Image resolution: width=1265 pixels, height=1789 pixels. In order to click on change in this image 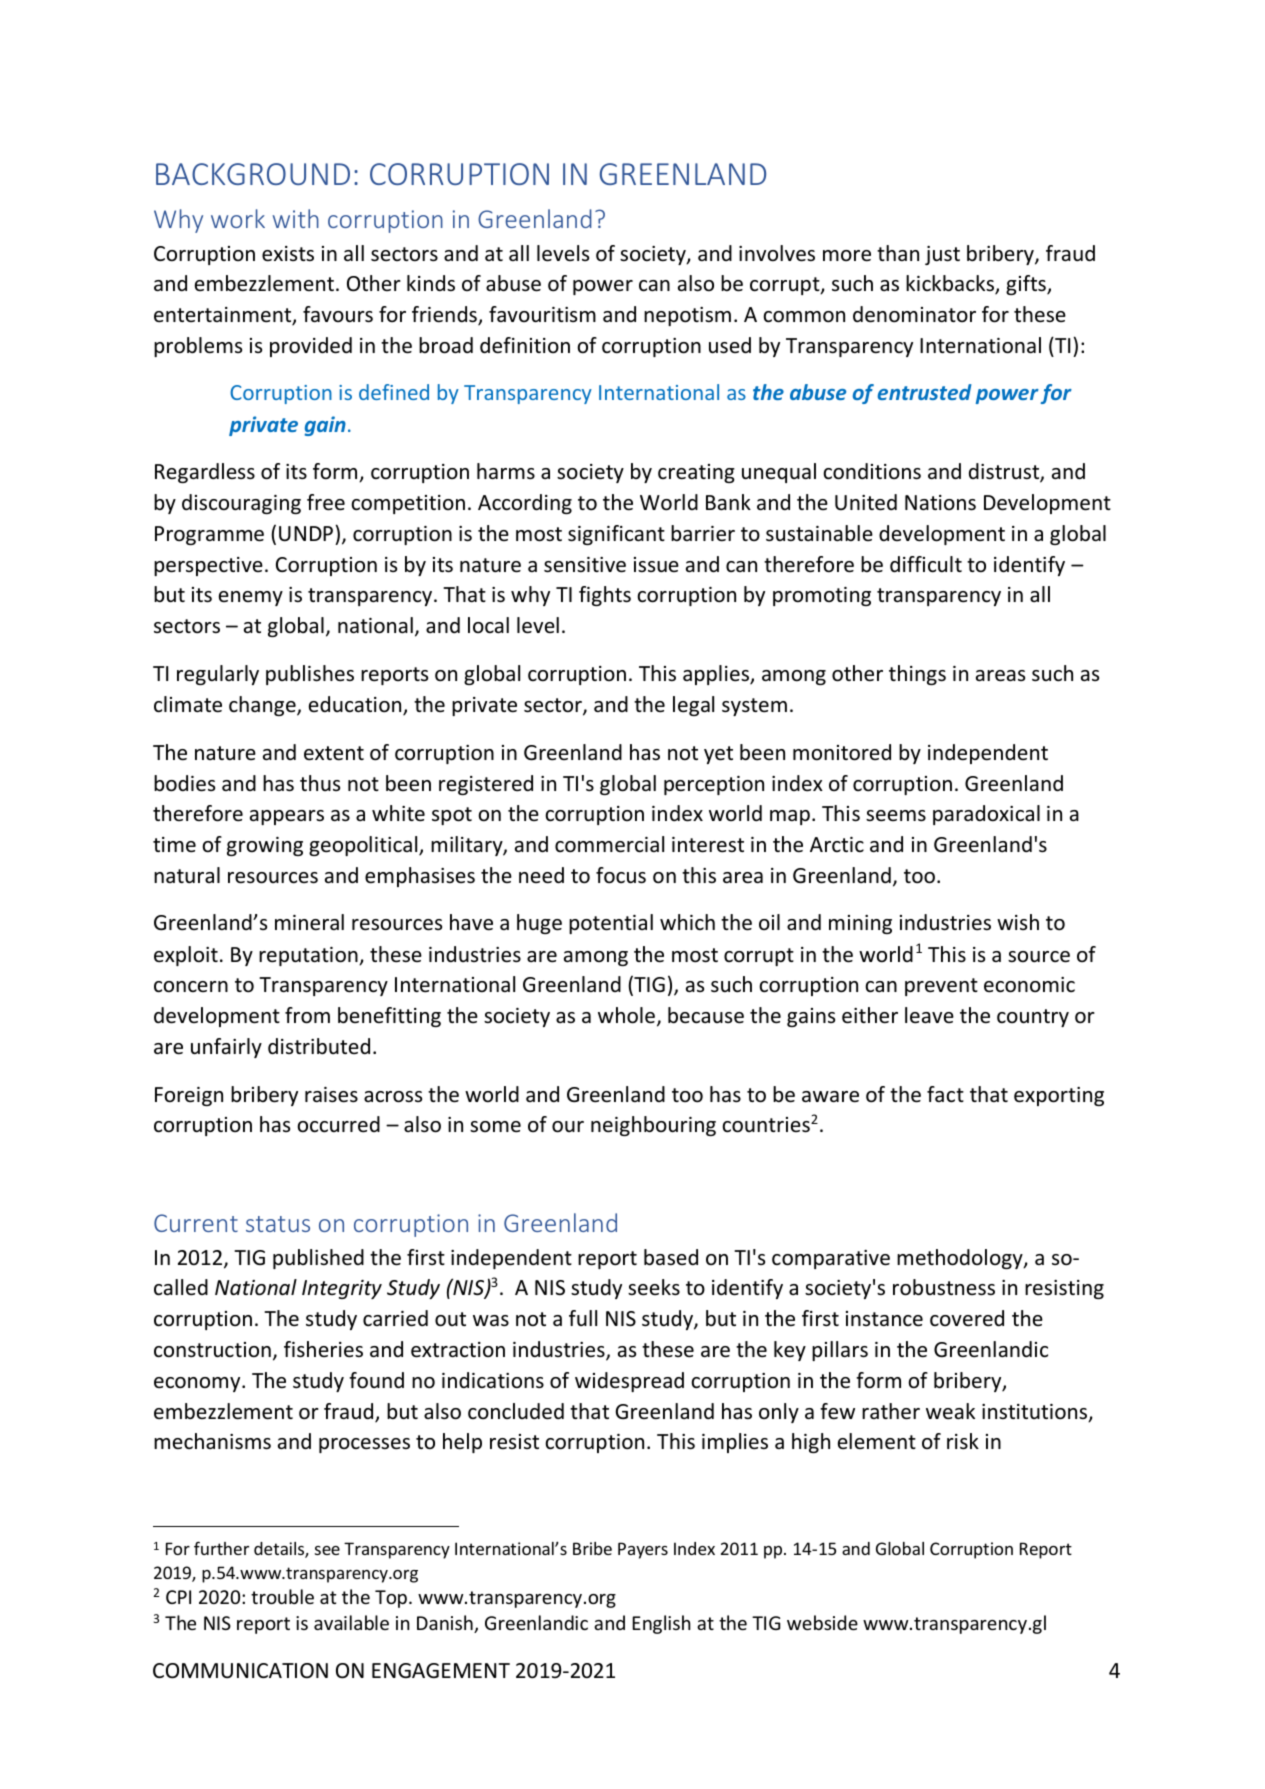, I will do `click(263, 706)`.
